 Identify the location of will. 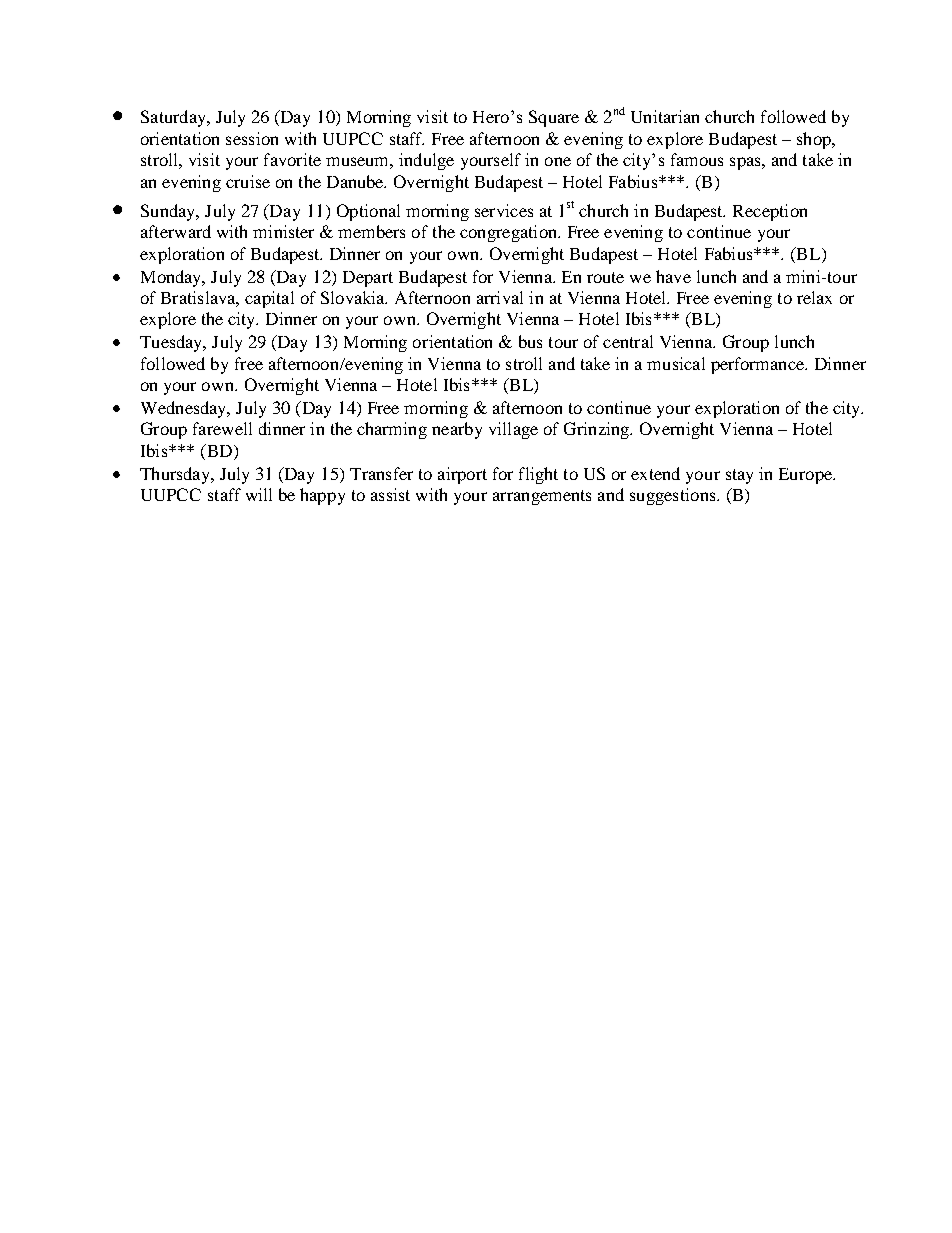
(259, 494).
